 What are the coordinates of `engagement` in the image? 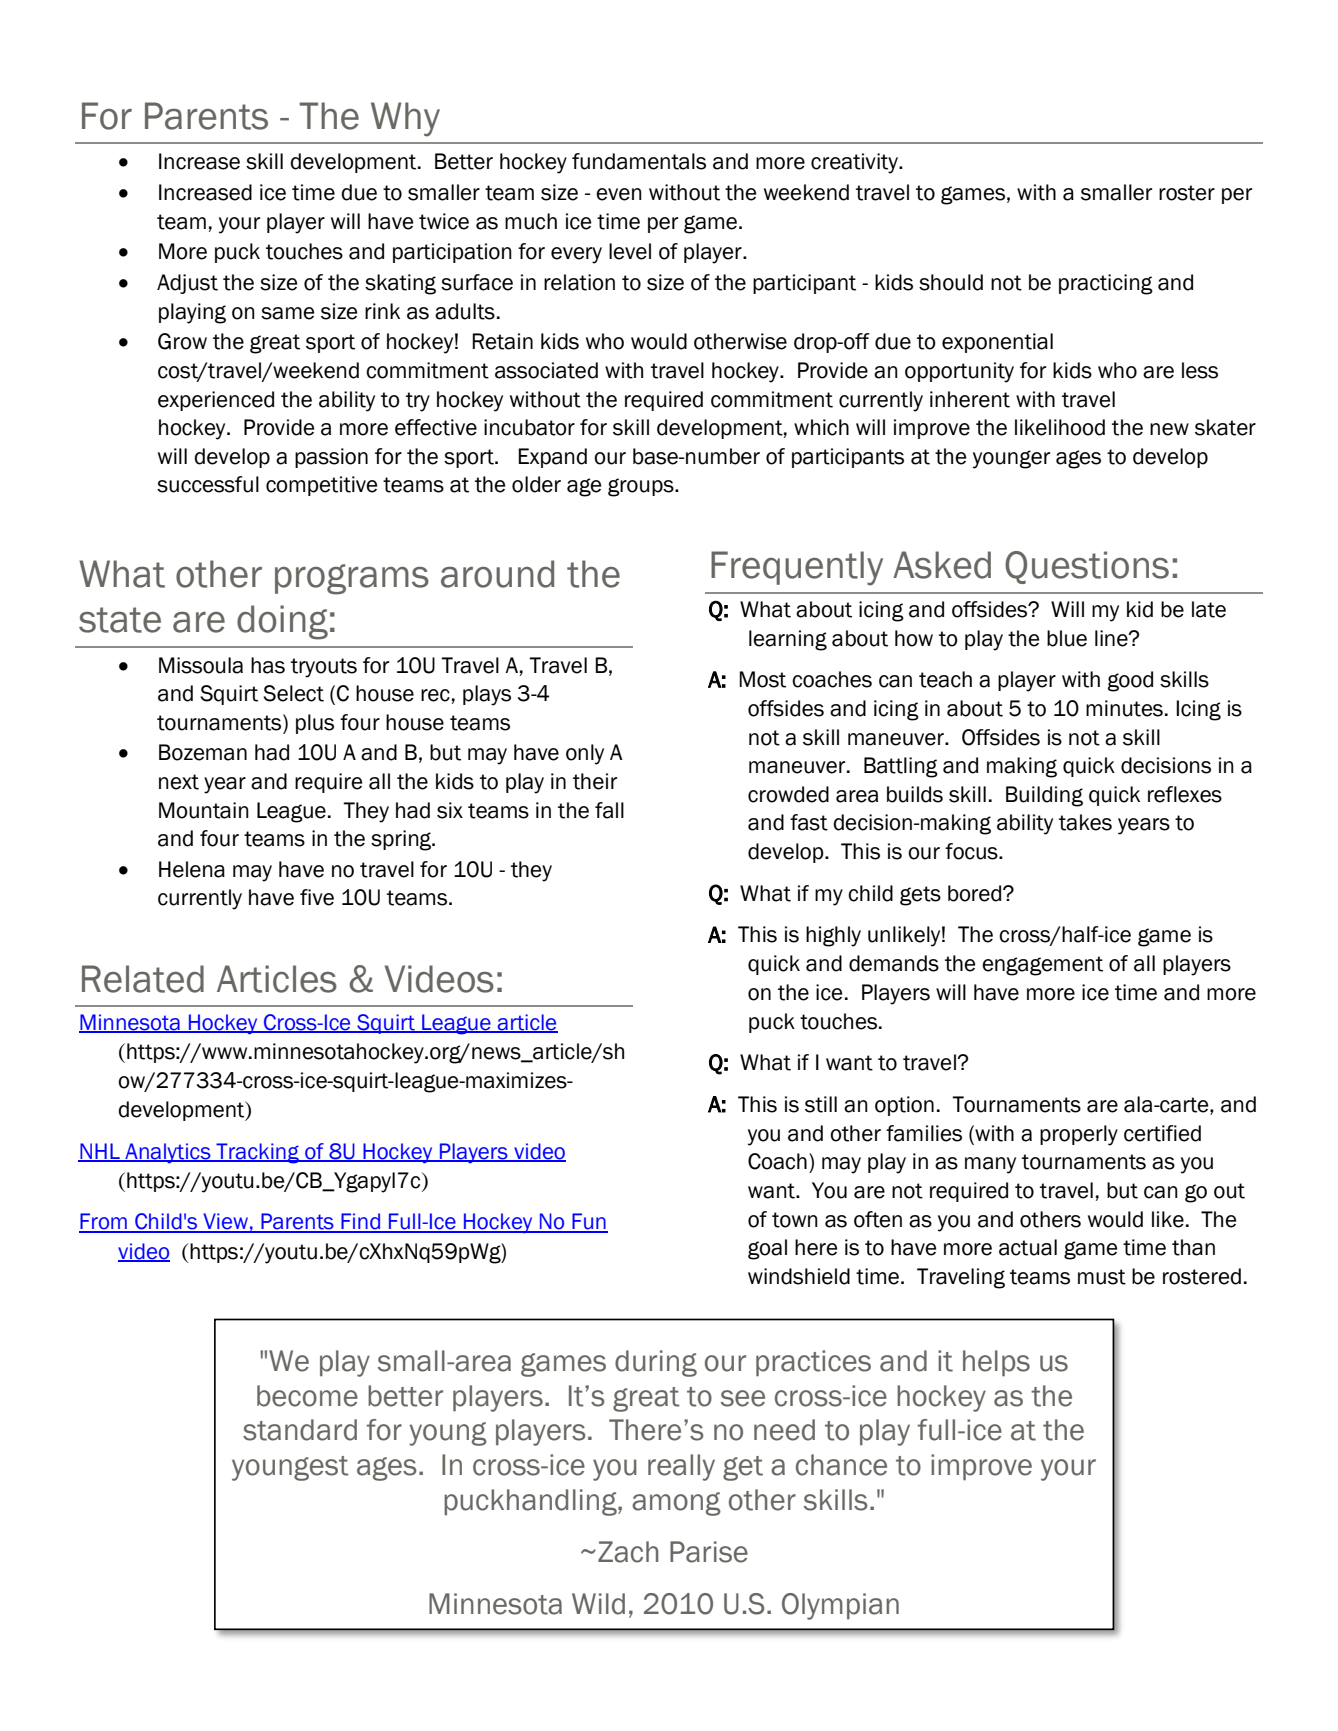 It's located at (1042, 966).
